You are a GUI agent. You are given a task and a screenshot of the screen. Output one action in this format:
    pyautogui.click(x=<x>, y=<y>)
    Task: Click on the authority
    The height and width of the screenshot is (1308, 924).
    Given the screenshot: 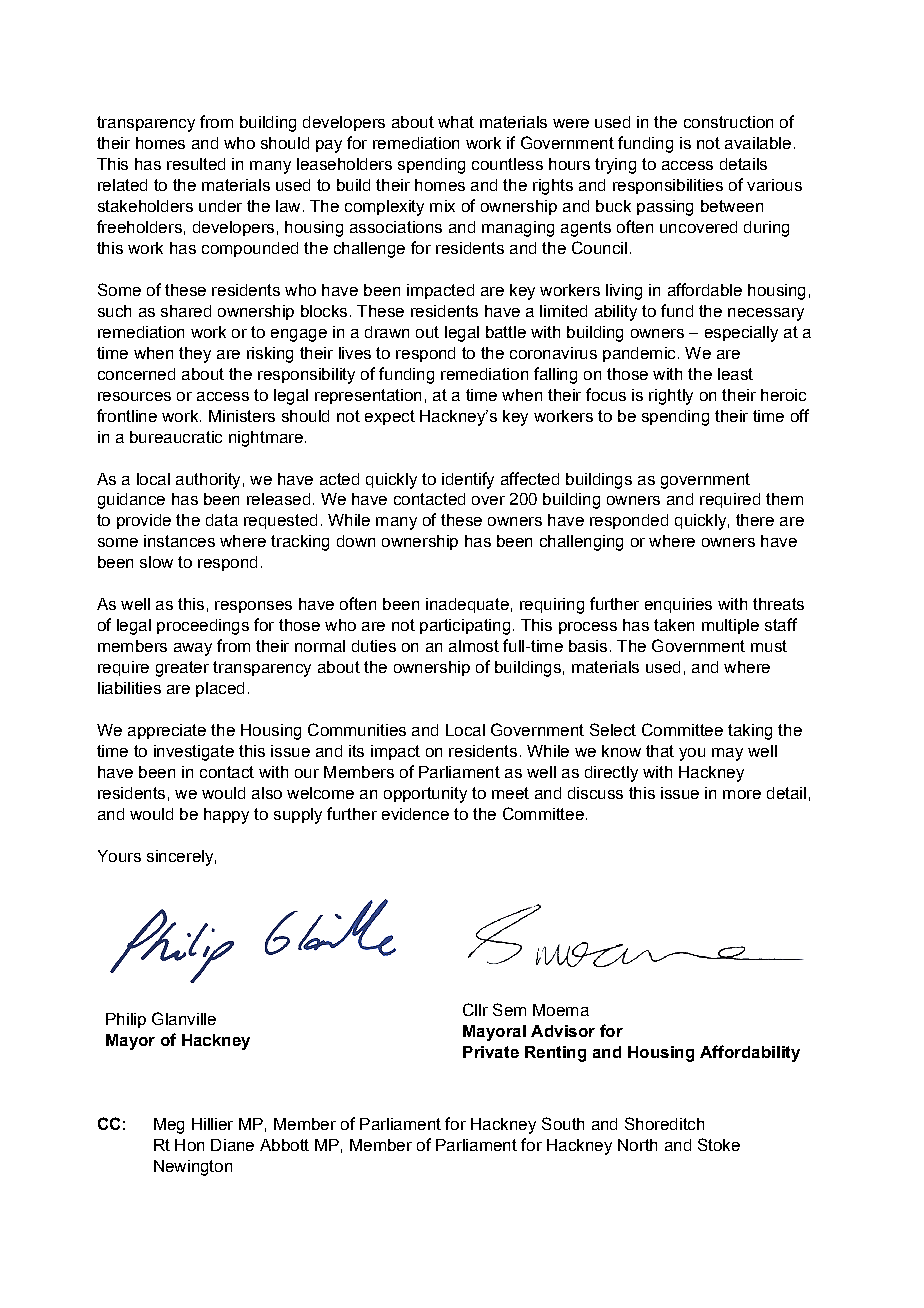 What is the action you would take?
    pyautogui.click(x=208, y=481)
